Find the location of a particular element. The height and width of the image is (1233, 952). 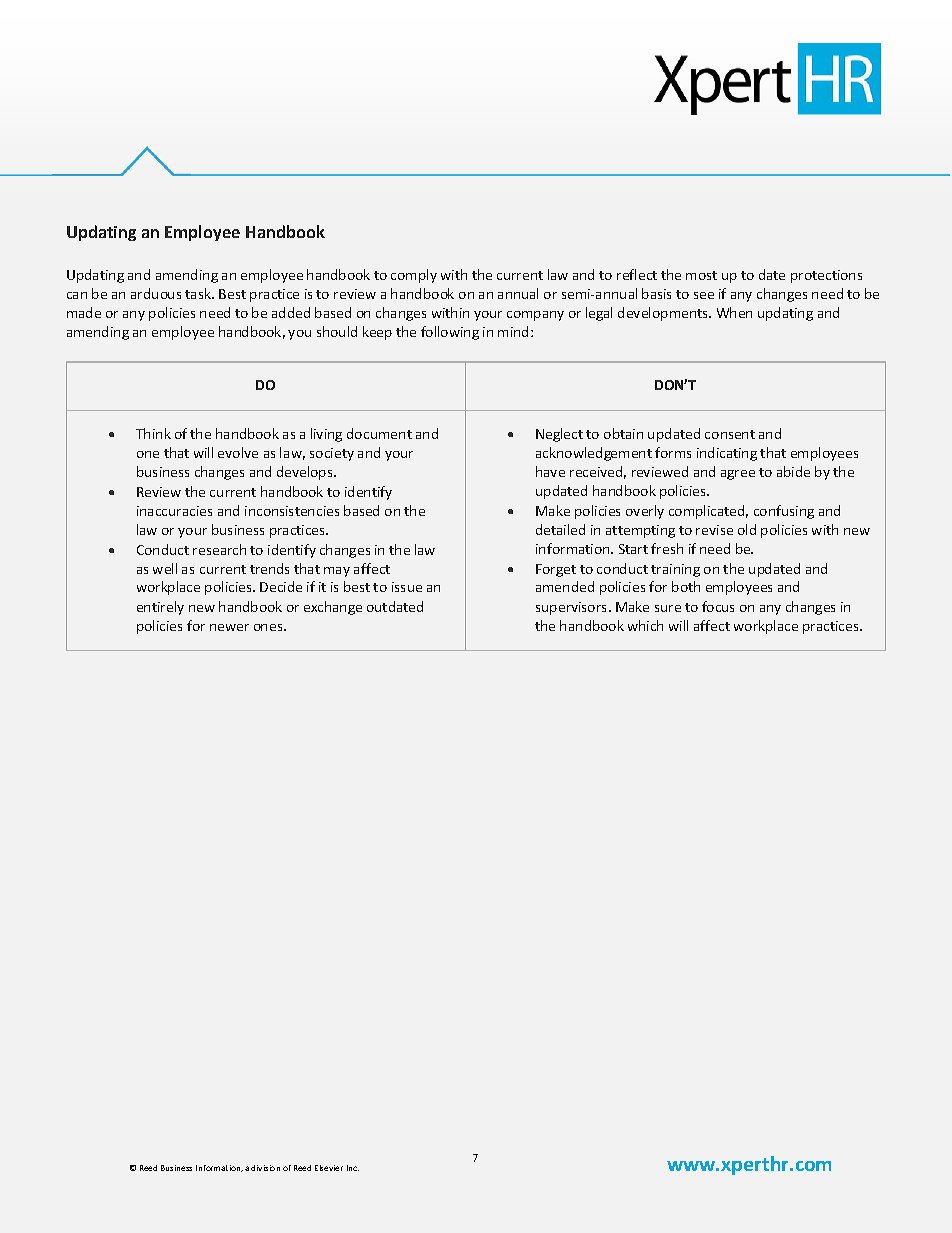

newer is located at coordinates (229, 627).
